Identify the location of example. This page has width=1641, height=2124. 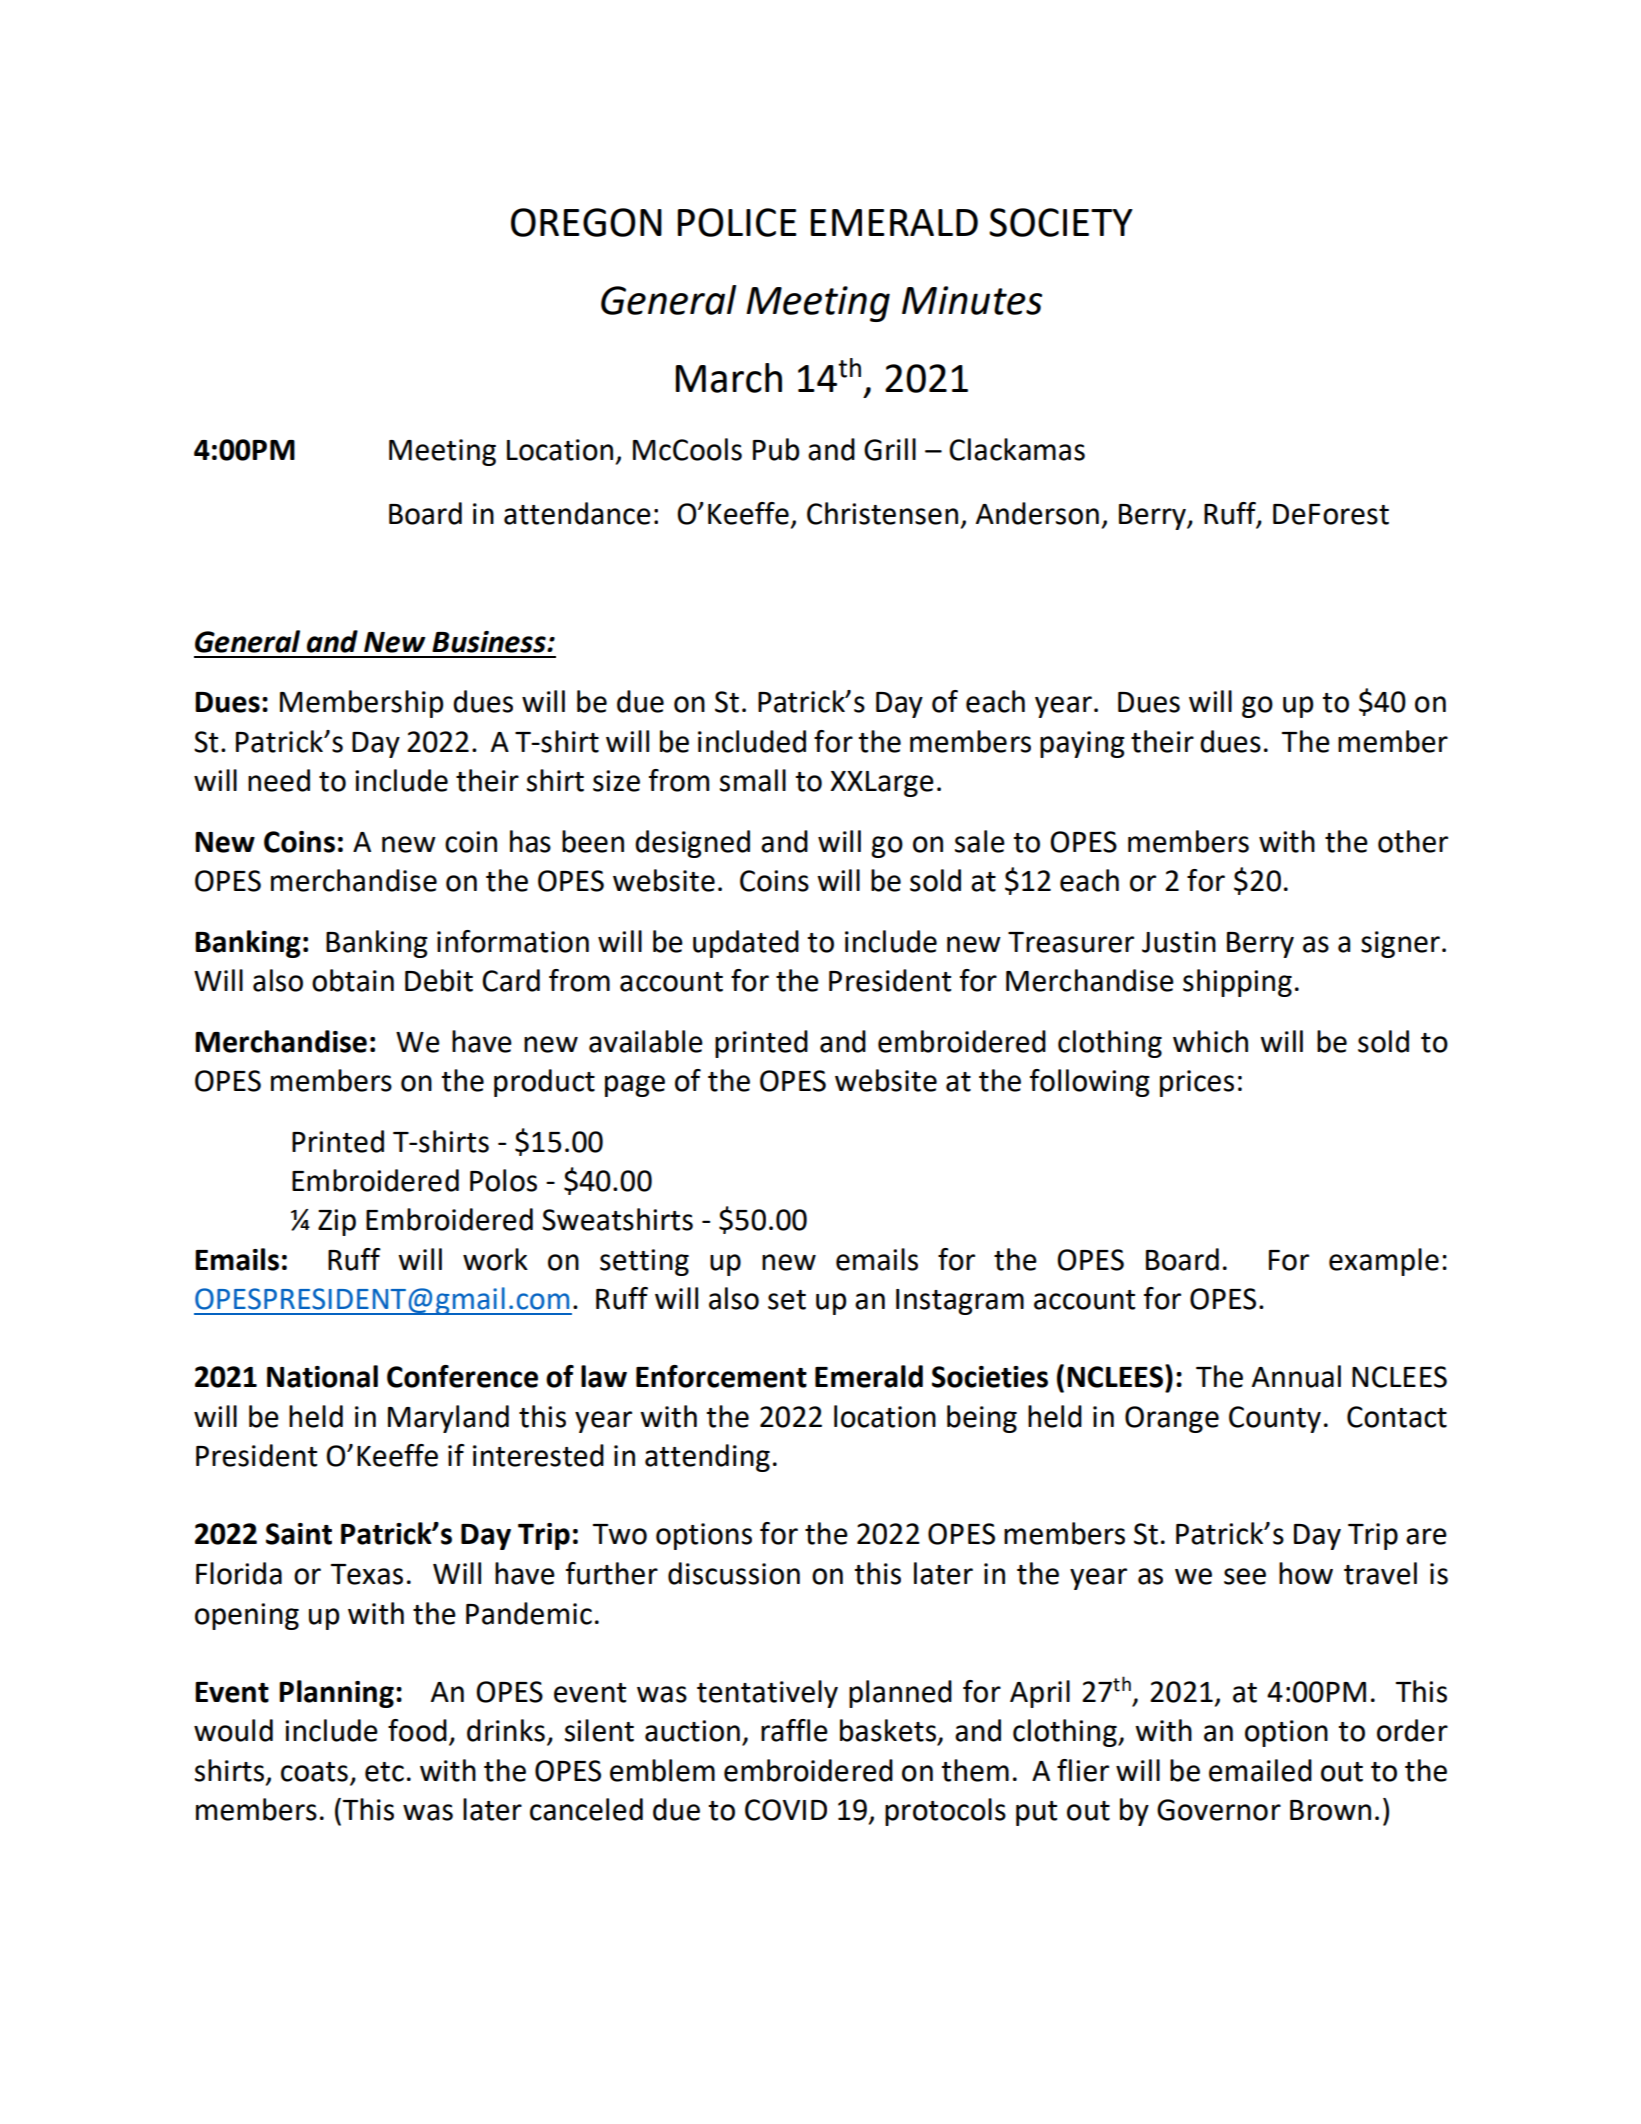
(1384, 1262).
